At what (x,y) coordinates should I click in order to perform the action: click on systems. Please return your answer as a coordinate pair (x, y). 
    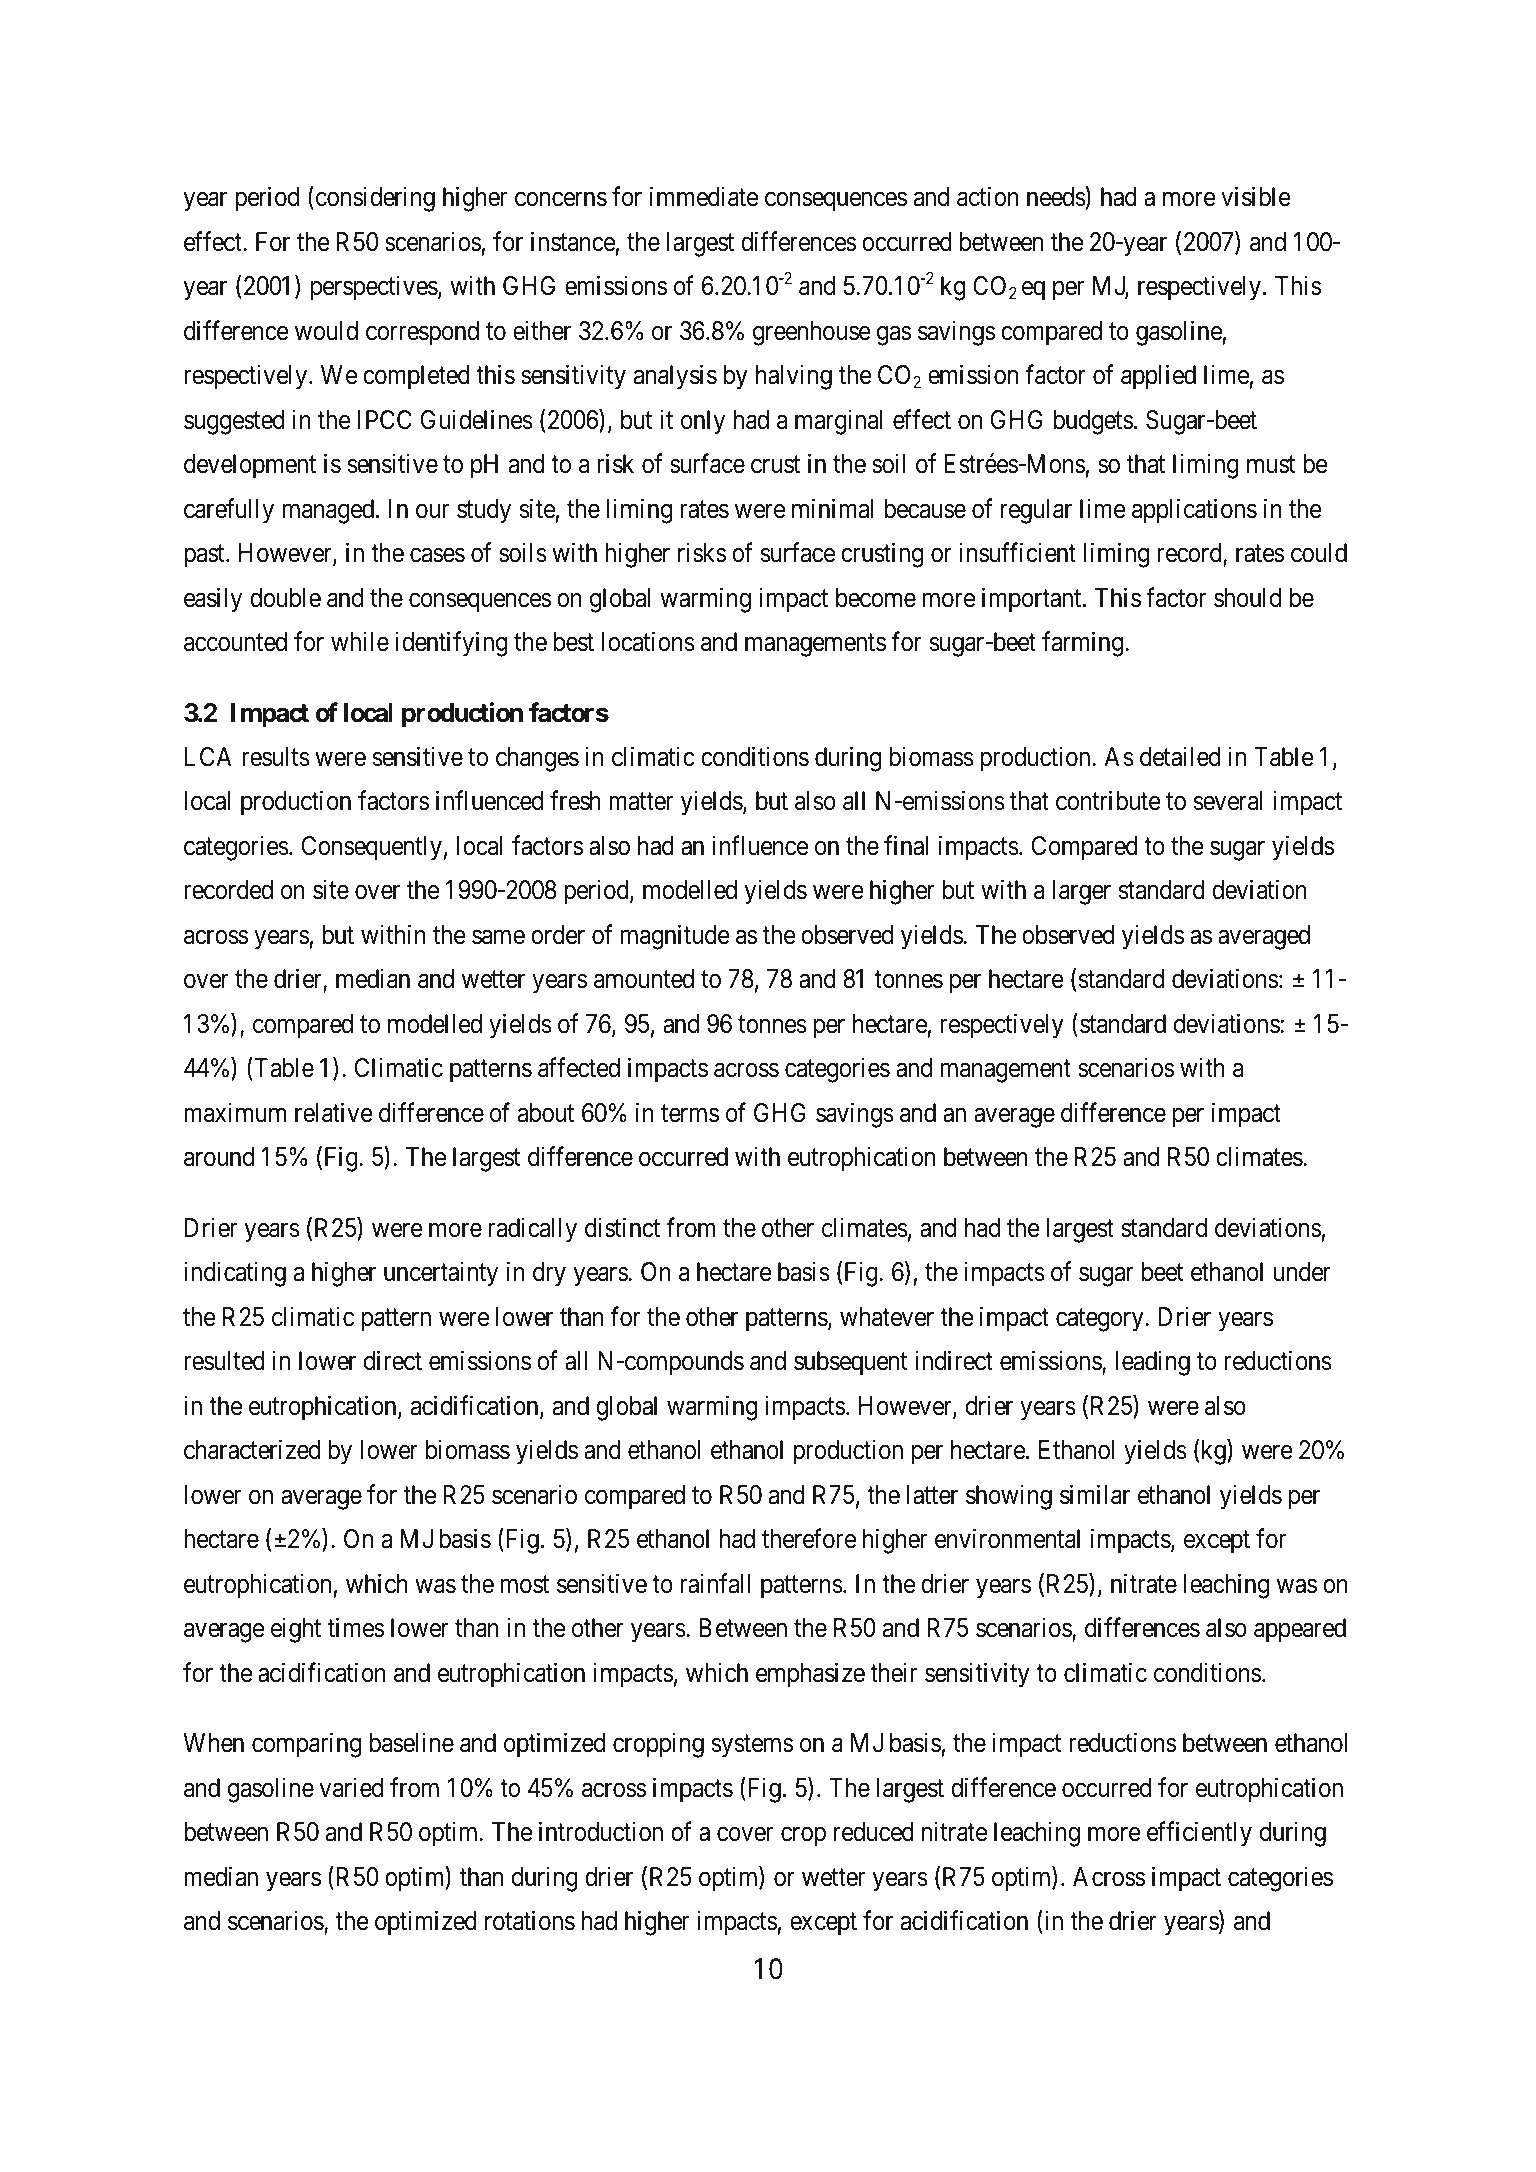
    Looking at the image, I should click on (752, 1746).
